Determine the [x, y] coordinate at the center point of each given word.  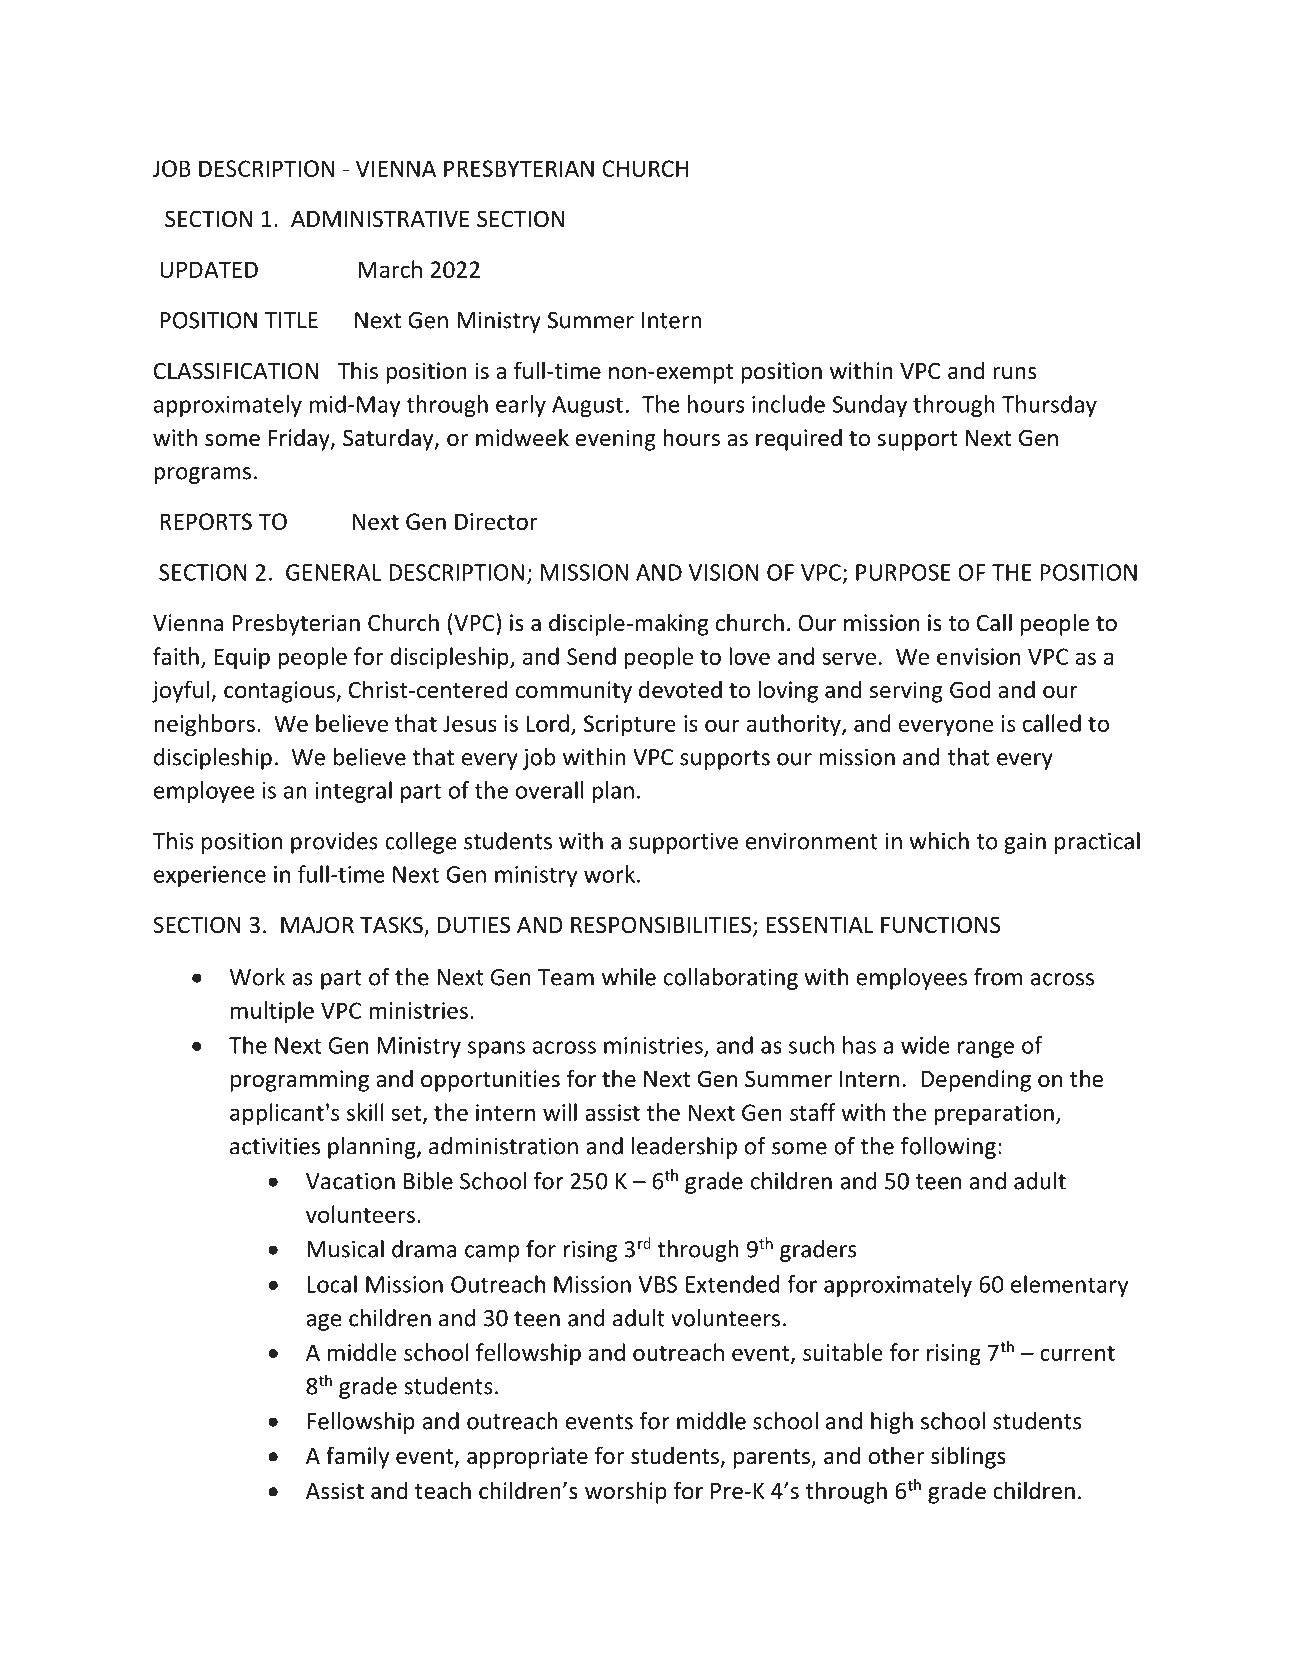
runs [1014, 373]
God [970, 689]
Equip [242, 659]
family [358, 1457]
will [560, 1112]
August [587, 406]
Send [591, 656]
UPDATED [209, 269]
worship [626, 1492]
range [986, 1049]
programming [300, 1081]
